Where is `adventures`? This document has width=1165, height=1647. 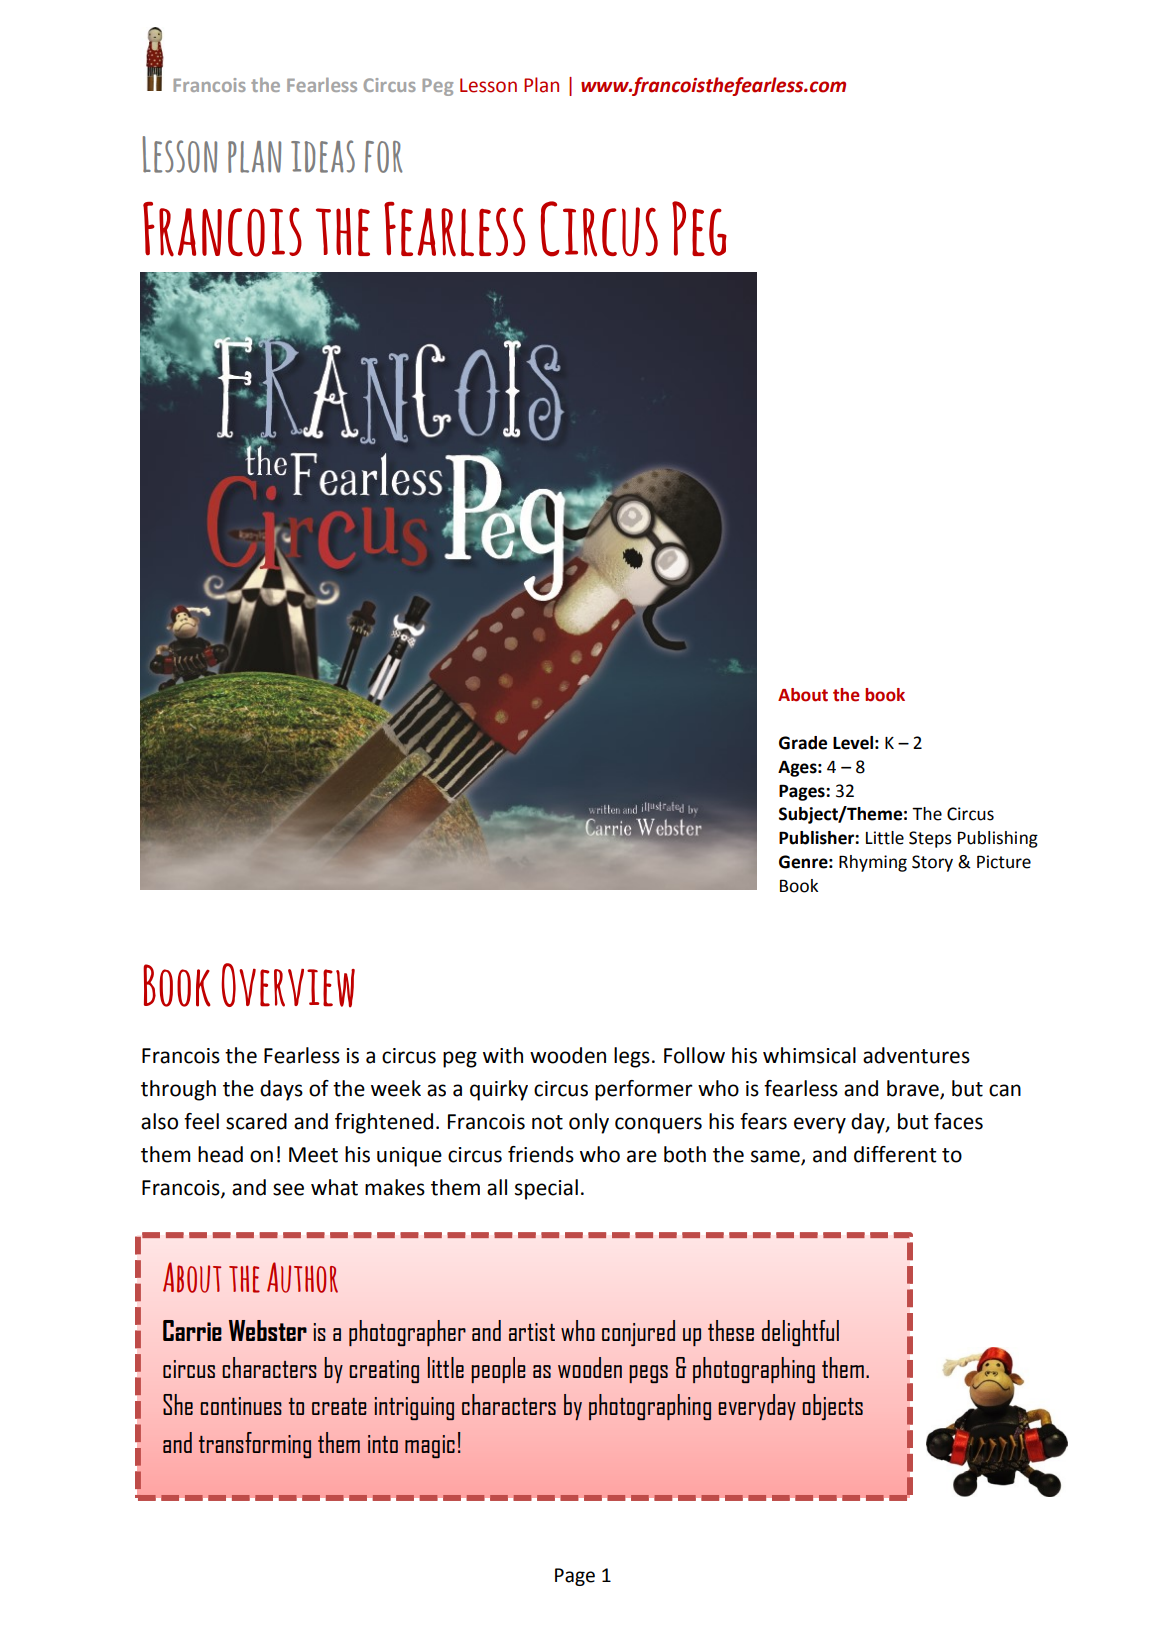
adventures is located at coordinates (916, 1055).
